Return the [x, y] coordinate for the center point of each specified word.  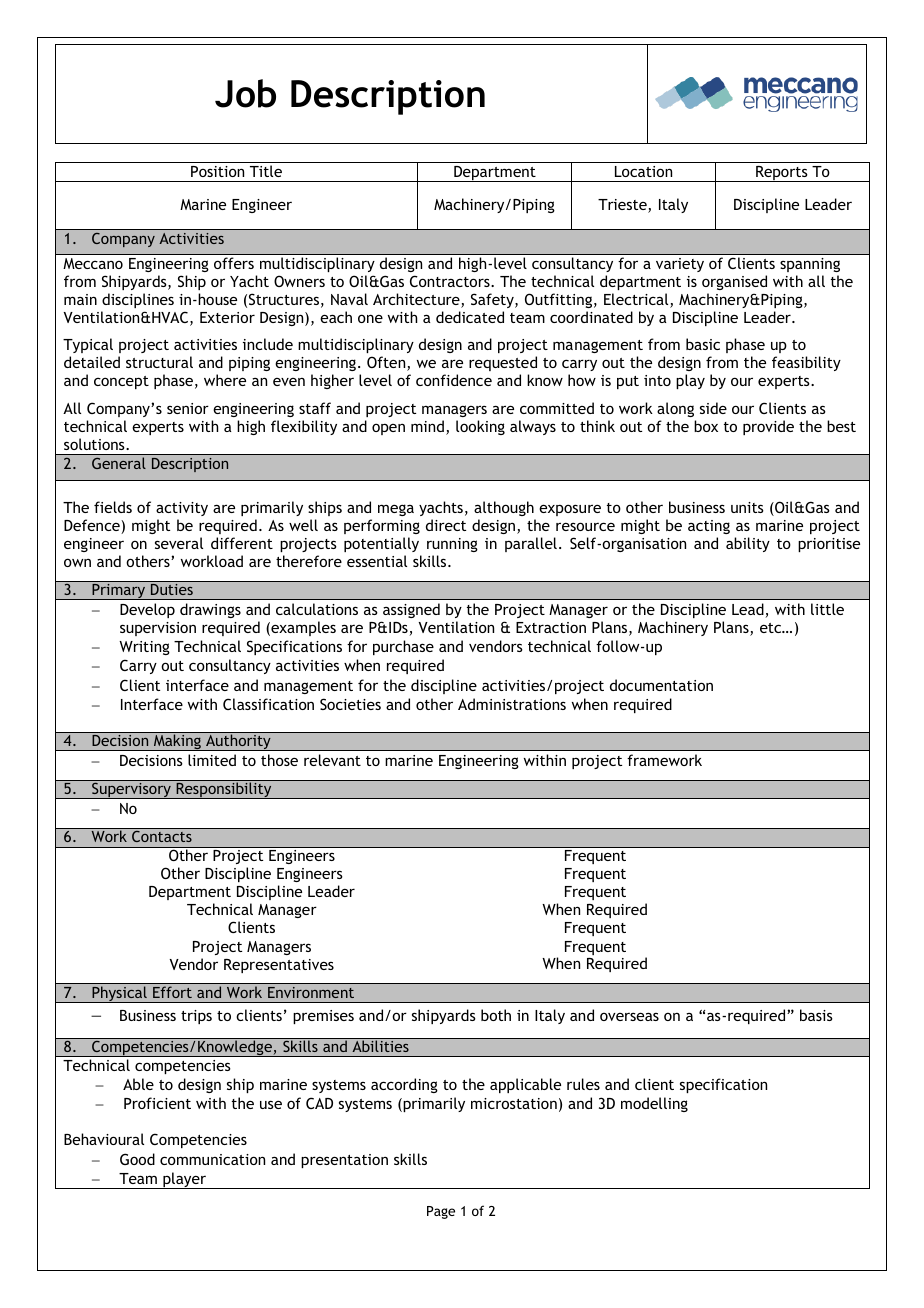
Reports [782, 174]
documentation [661, 685]
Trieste [623, 206]
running [452, 545]
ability [748, 544]
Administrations [512, 704]
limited [212, 760]
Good [137, 1159]
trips [196, 1017]
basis [816, 1015]
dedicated [470, 317]
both [496, 1015]
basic [703, 344]
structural [159, 362]
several [179, 543]
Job [245, 93]
